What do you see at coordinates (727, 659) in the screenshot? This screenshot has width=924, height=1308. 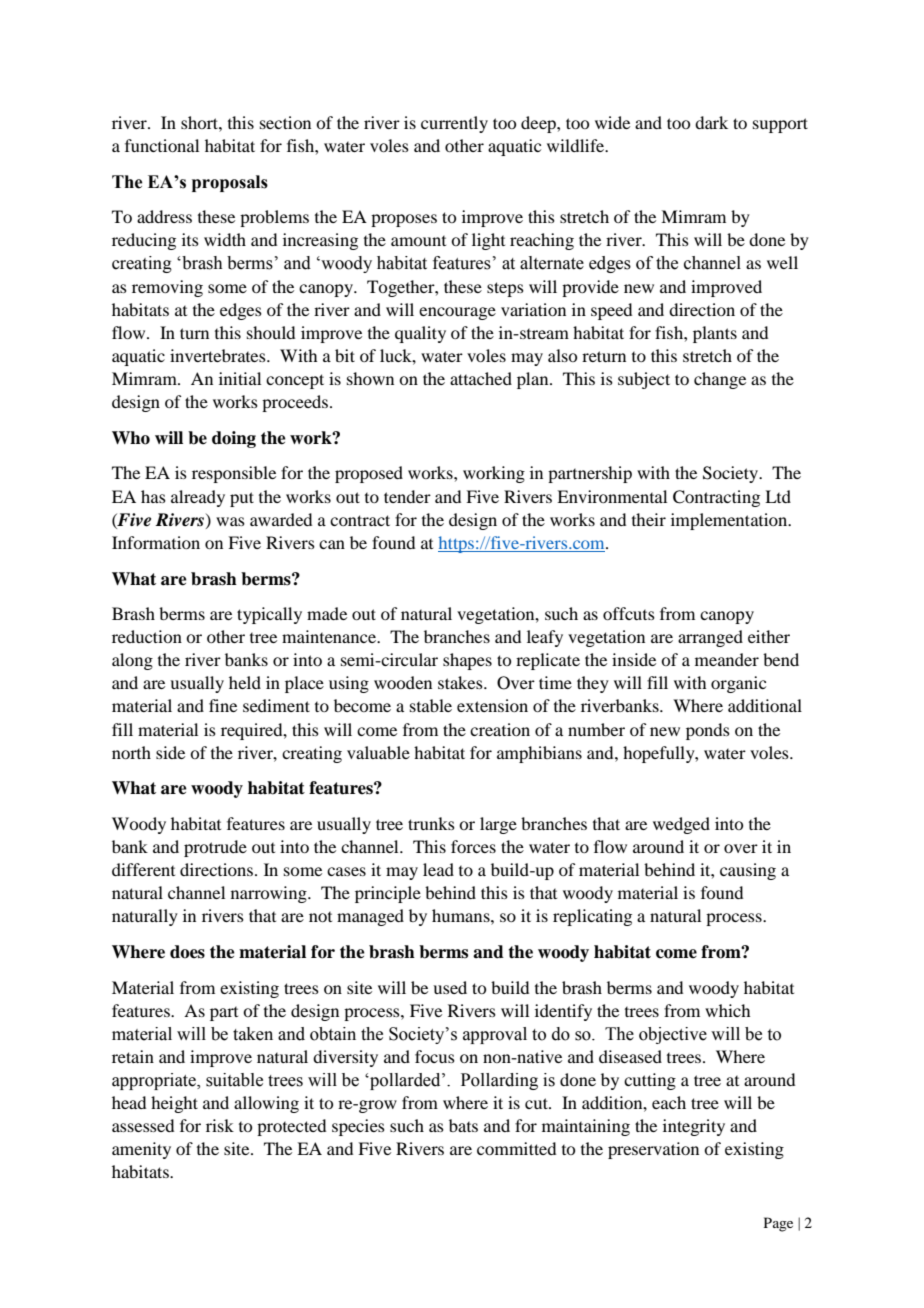 I see `meander` at bounding box center [727, 659].
